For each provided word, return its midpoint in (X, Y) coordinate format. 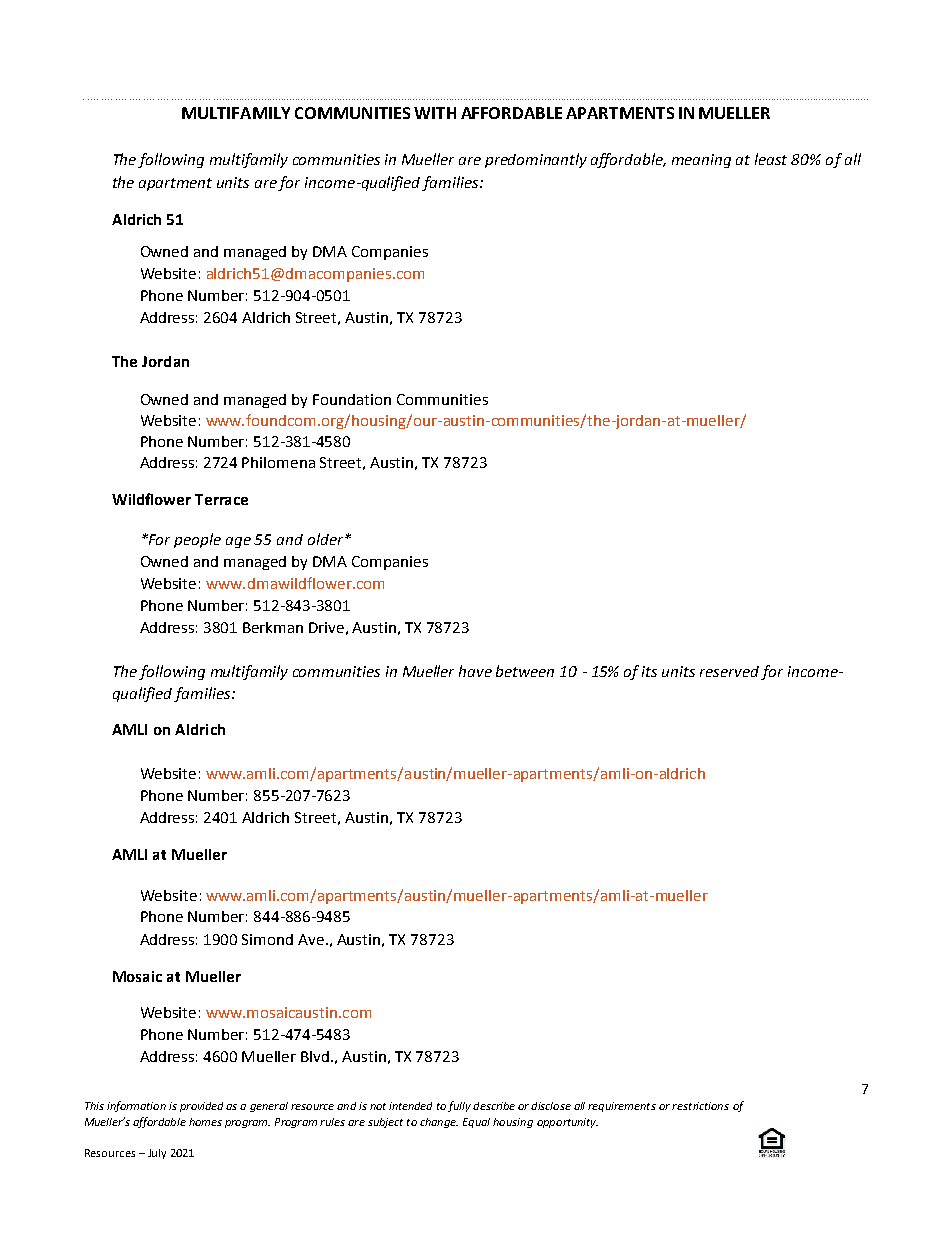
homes (205, 1122)
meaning (701, 161)
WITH (435, 113)
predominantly (536, 160)
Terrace (221, 499)
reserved (729, 671)
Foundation (352, 399)
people (197, 540)
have (475, 671)
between (525, 671)
